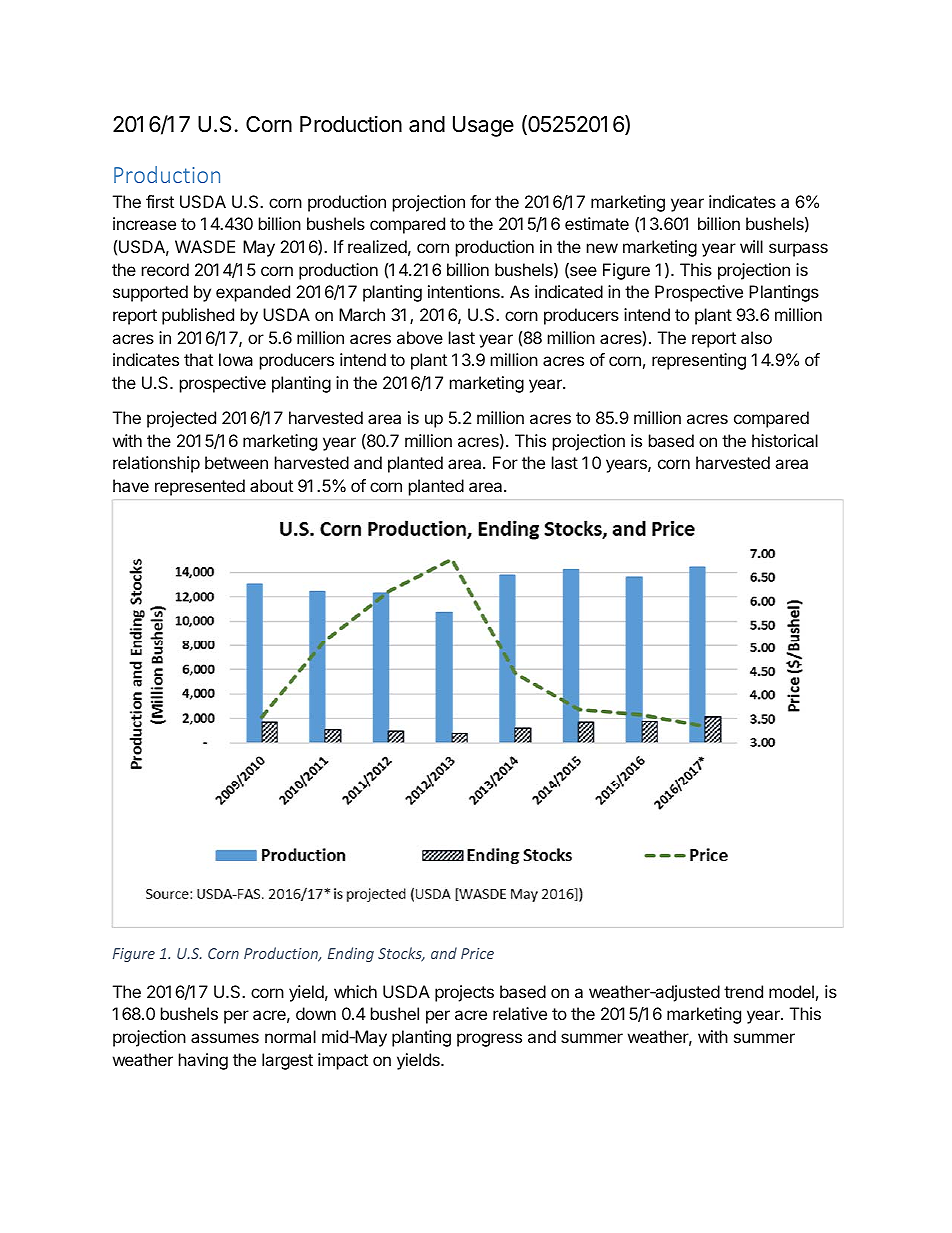 This screenshot has width=952, height=1233. What do you see at coordinates (420, 337) in the screenshot?
I see `above` at bounding box center [420, 337].
